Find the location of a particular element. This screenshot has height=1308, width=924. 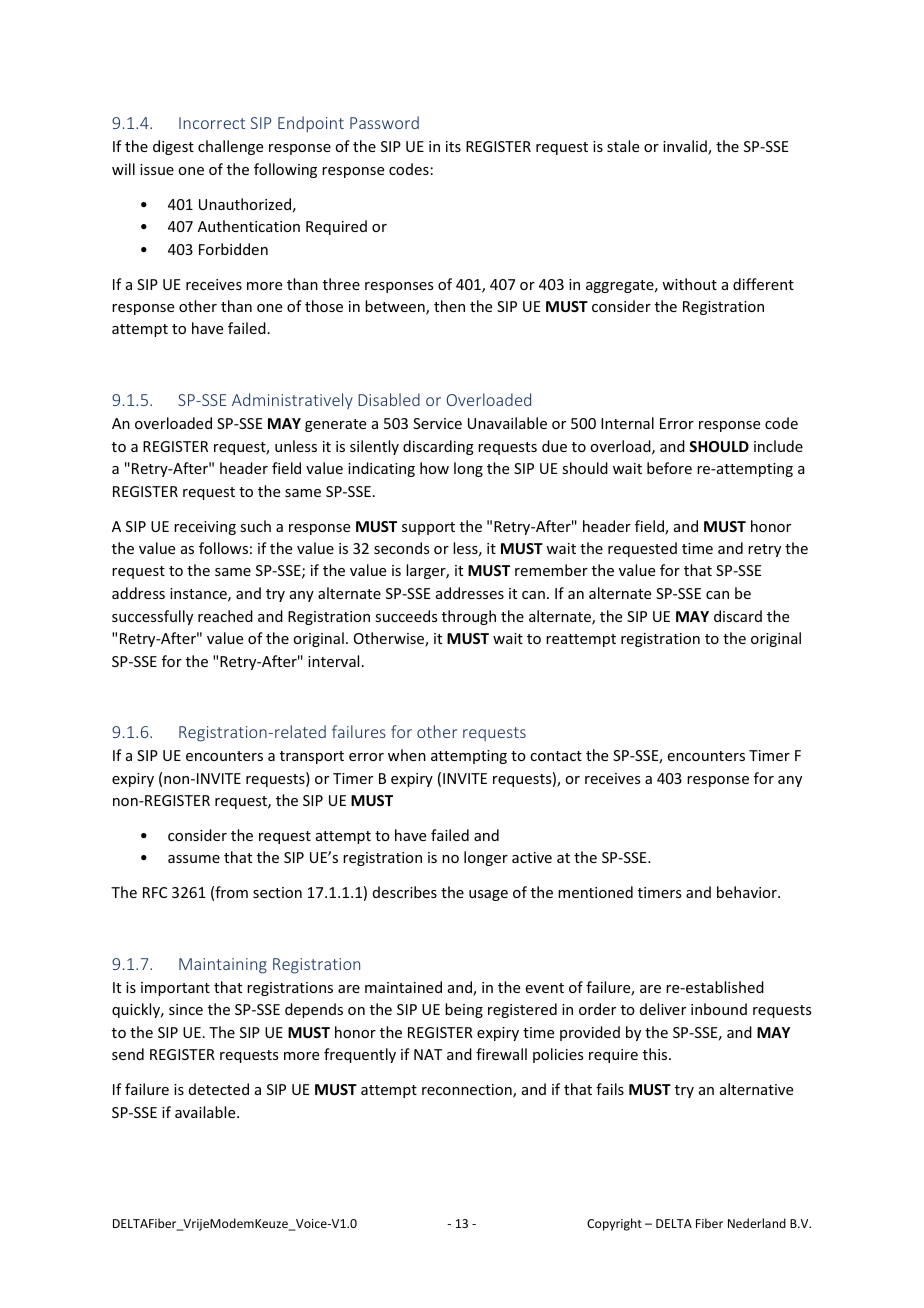

reconnection is located at coordinates (468, 1091).
